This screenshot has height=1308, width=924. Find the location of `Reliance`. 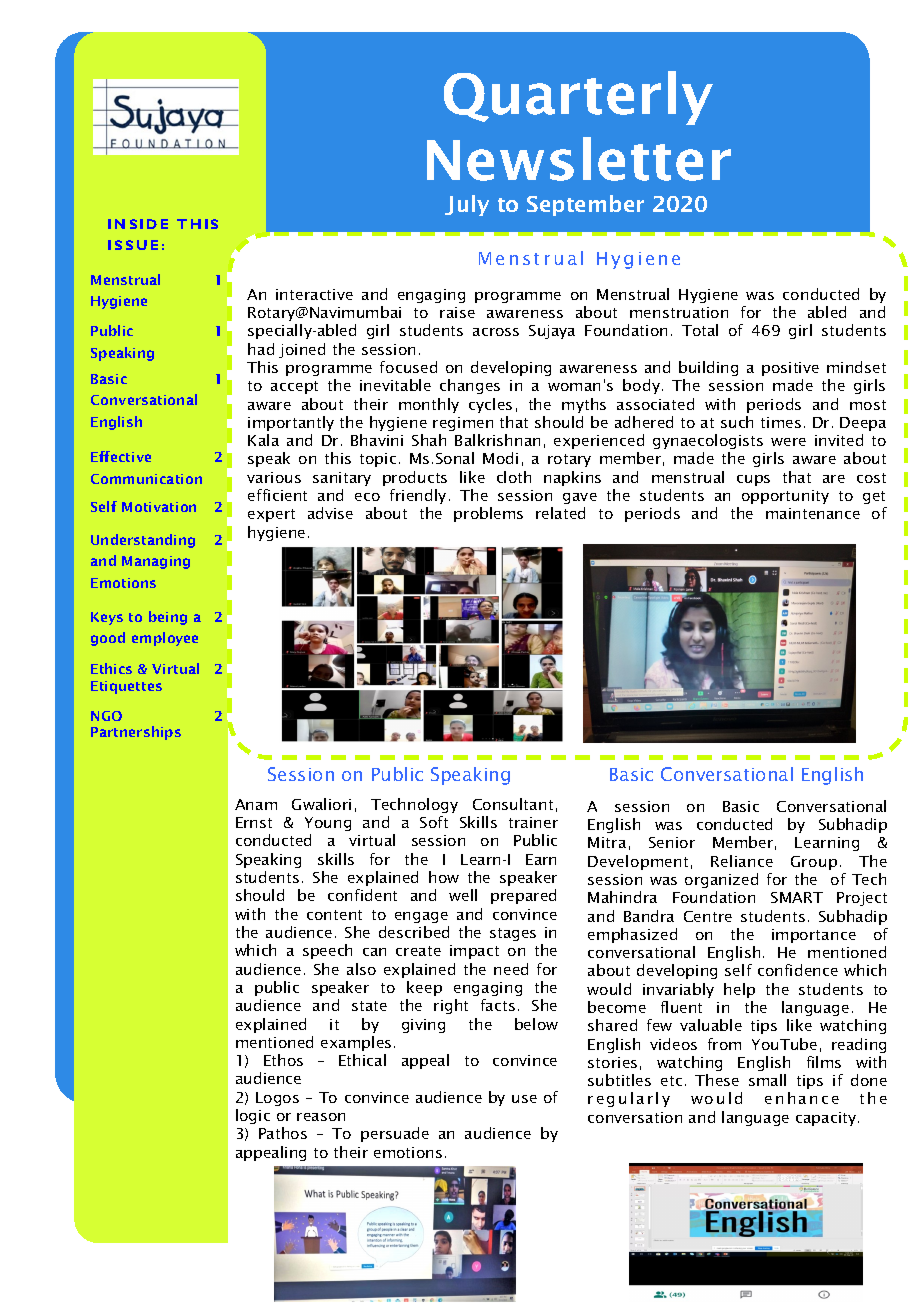

Reliance is located at coordinates (742, 861).
